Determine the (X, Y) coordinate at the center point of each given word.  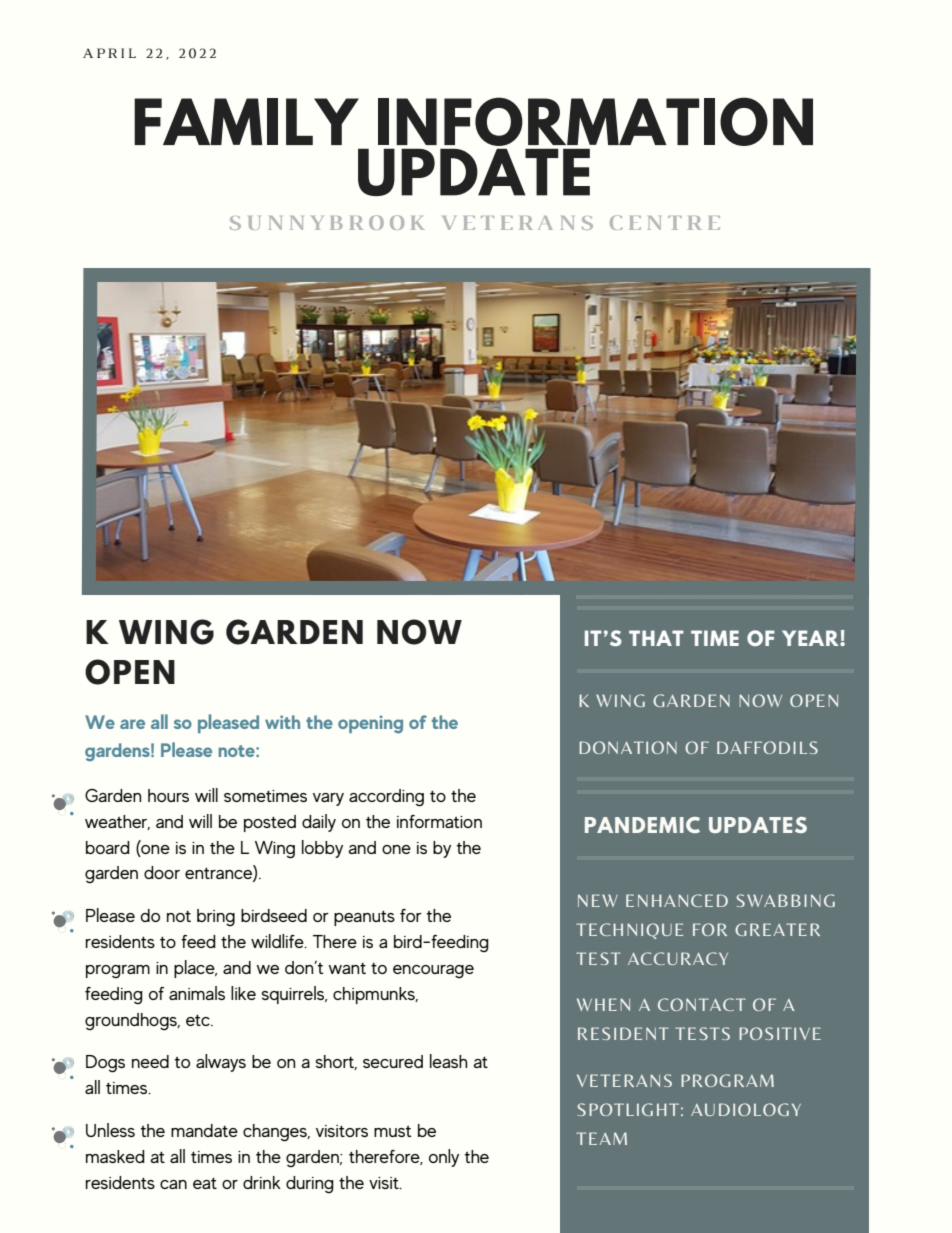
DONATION (628, 747)
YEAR (811, 638)
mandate (204, 1130)
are (132, 724)
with (282, 722)
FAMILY (246, 121)
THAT (656, 638)
